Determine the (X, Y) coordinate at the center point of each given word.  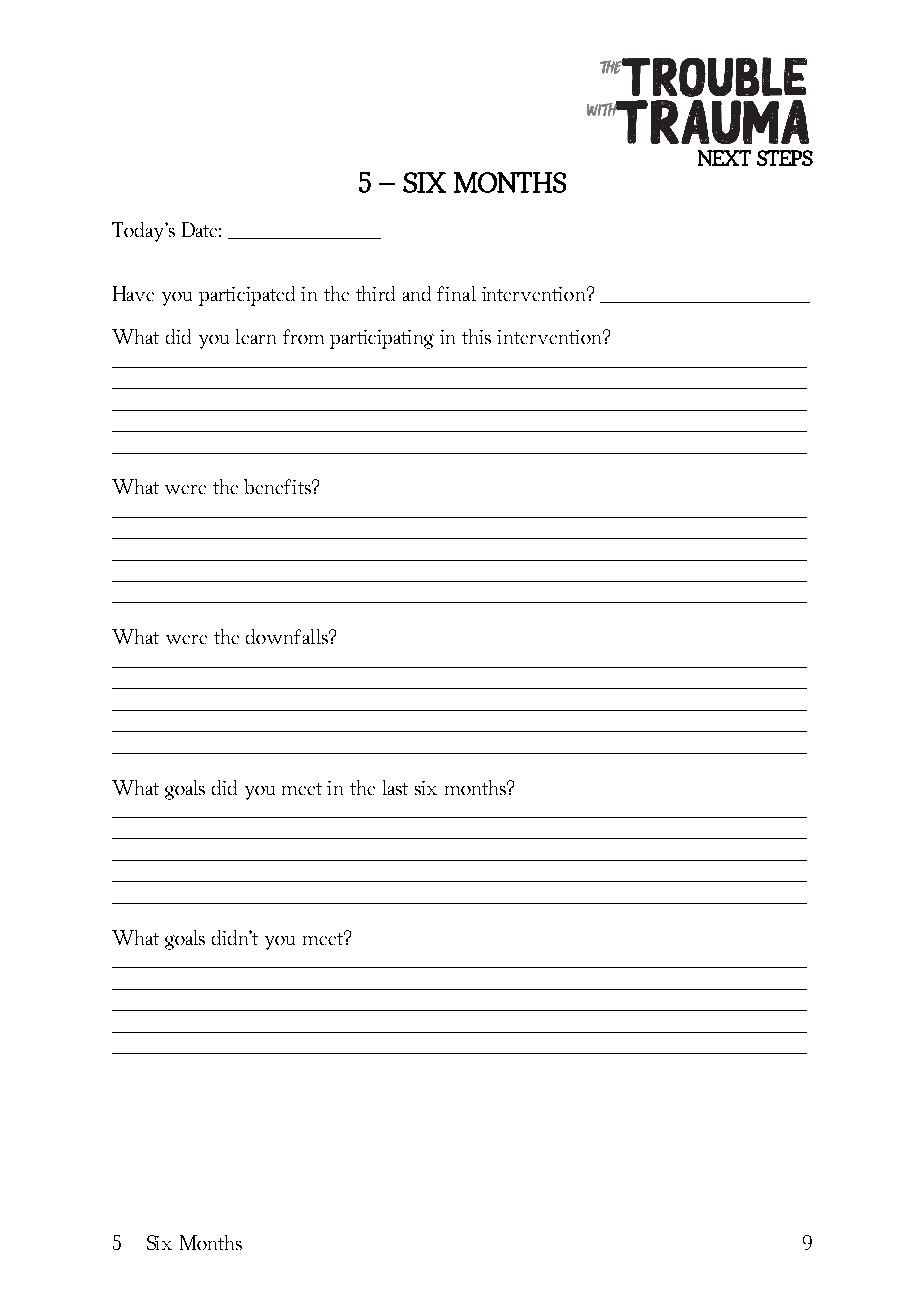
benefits (278, 486)
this (476, 336)
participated (247, 296)
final (456, 293)
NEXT (724, 158)
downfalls (288, 636)
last (395, 787)
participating (382, 339)
